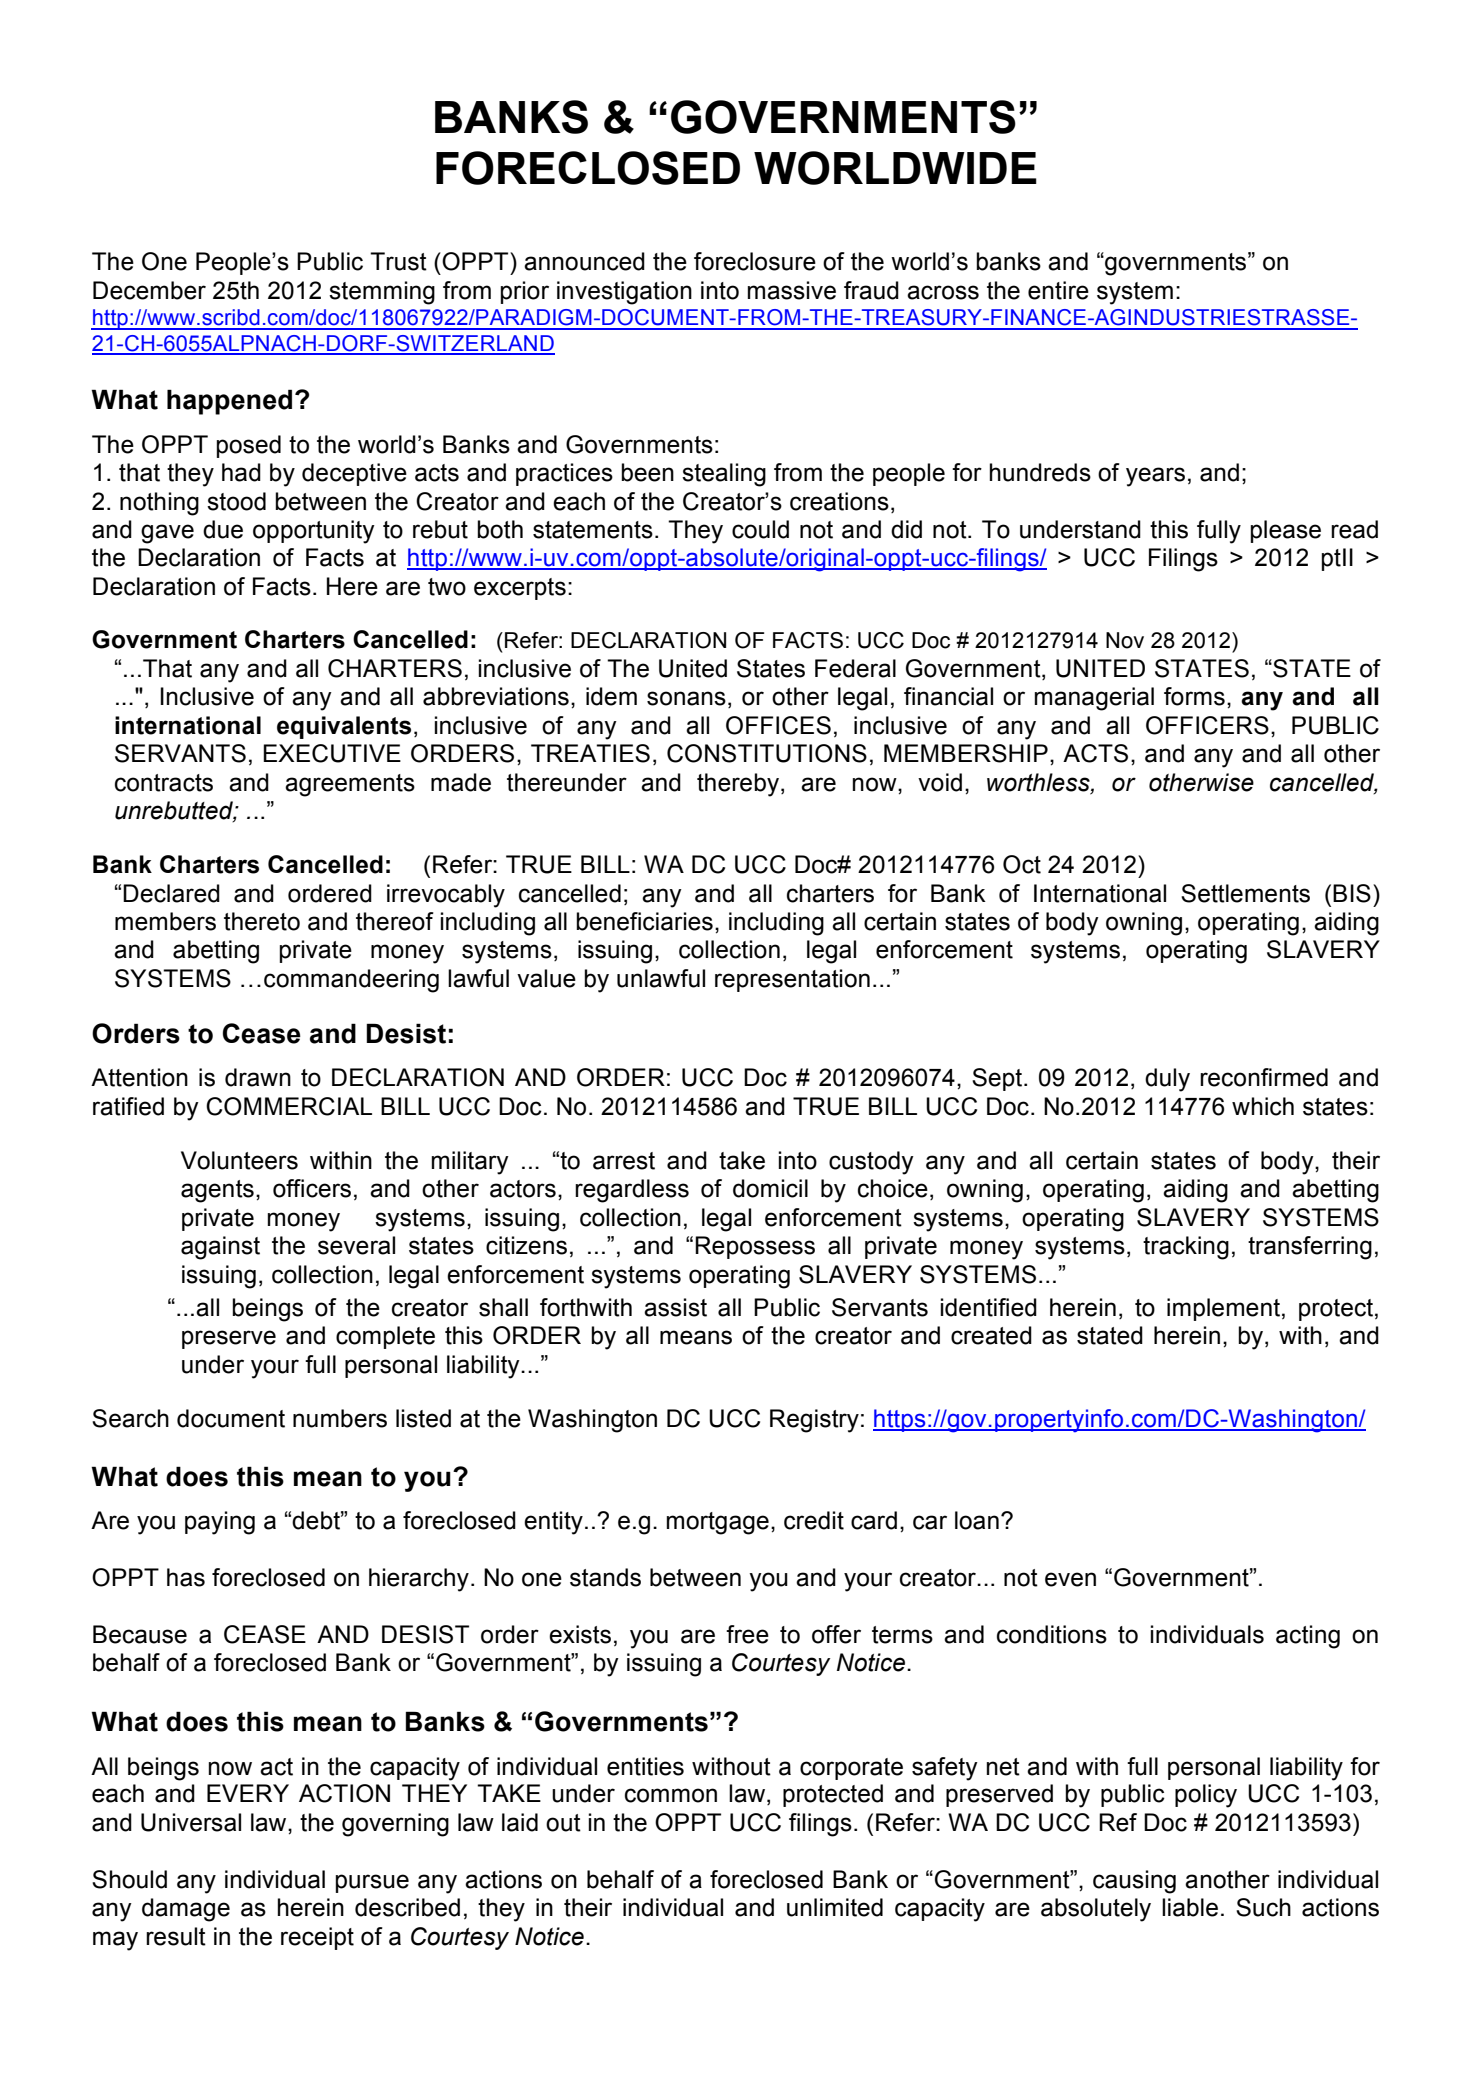 The width and height of the screenshot is (1470, 2079). Describe the element at coordinates (186, 1910) in the screenshot. I see `damage` at that location.
